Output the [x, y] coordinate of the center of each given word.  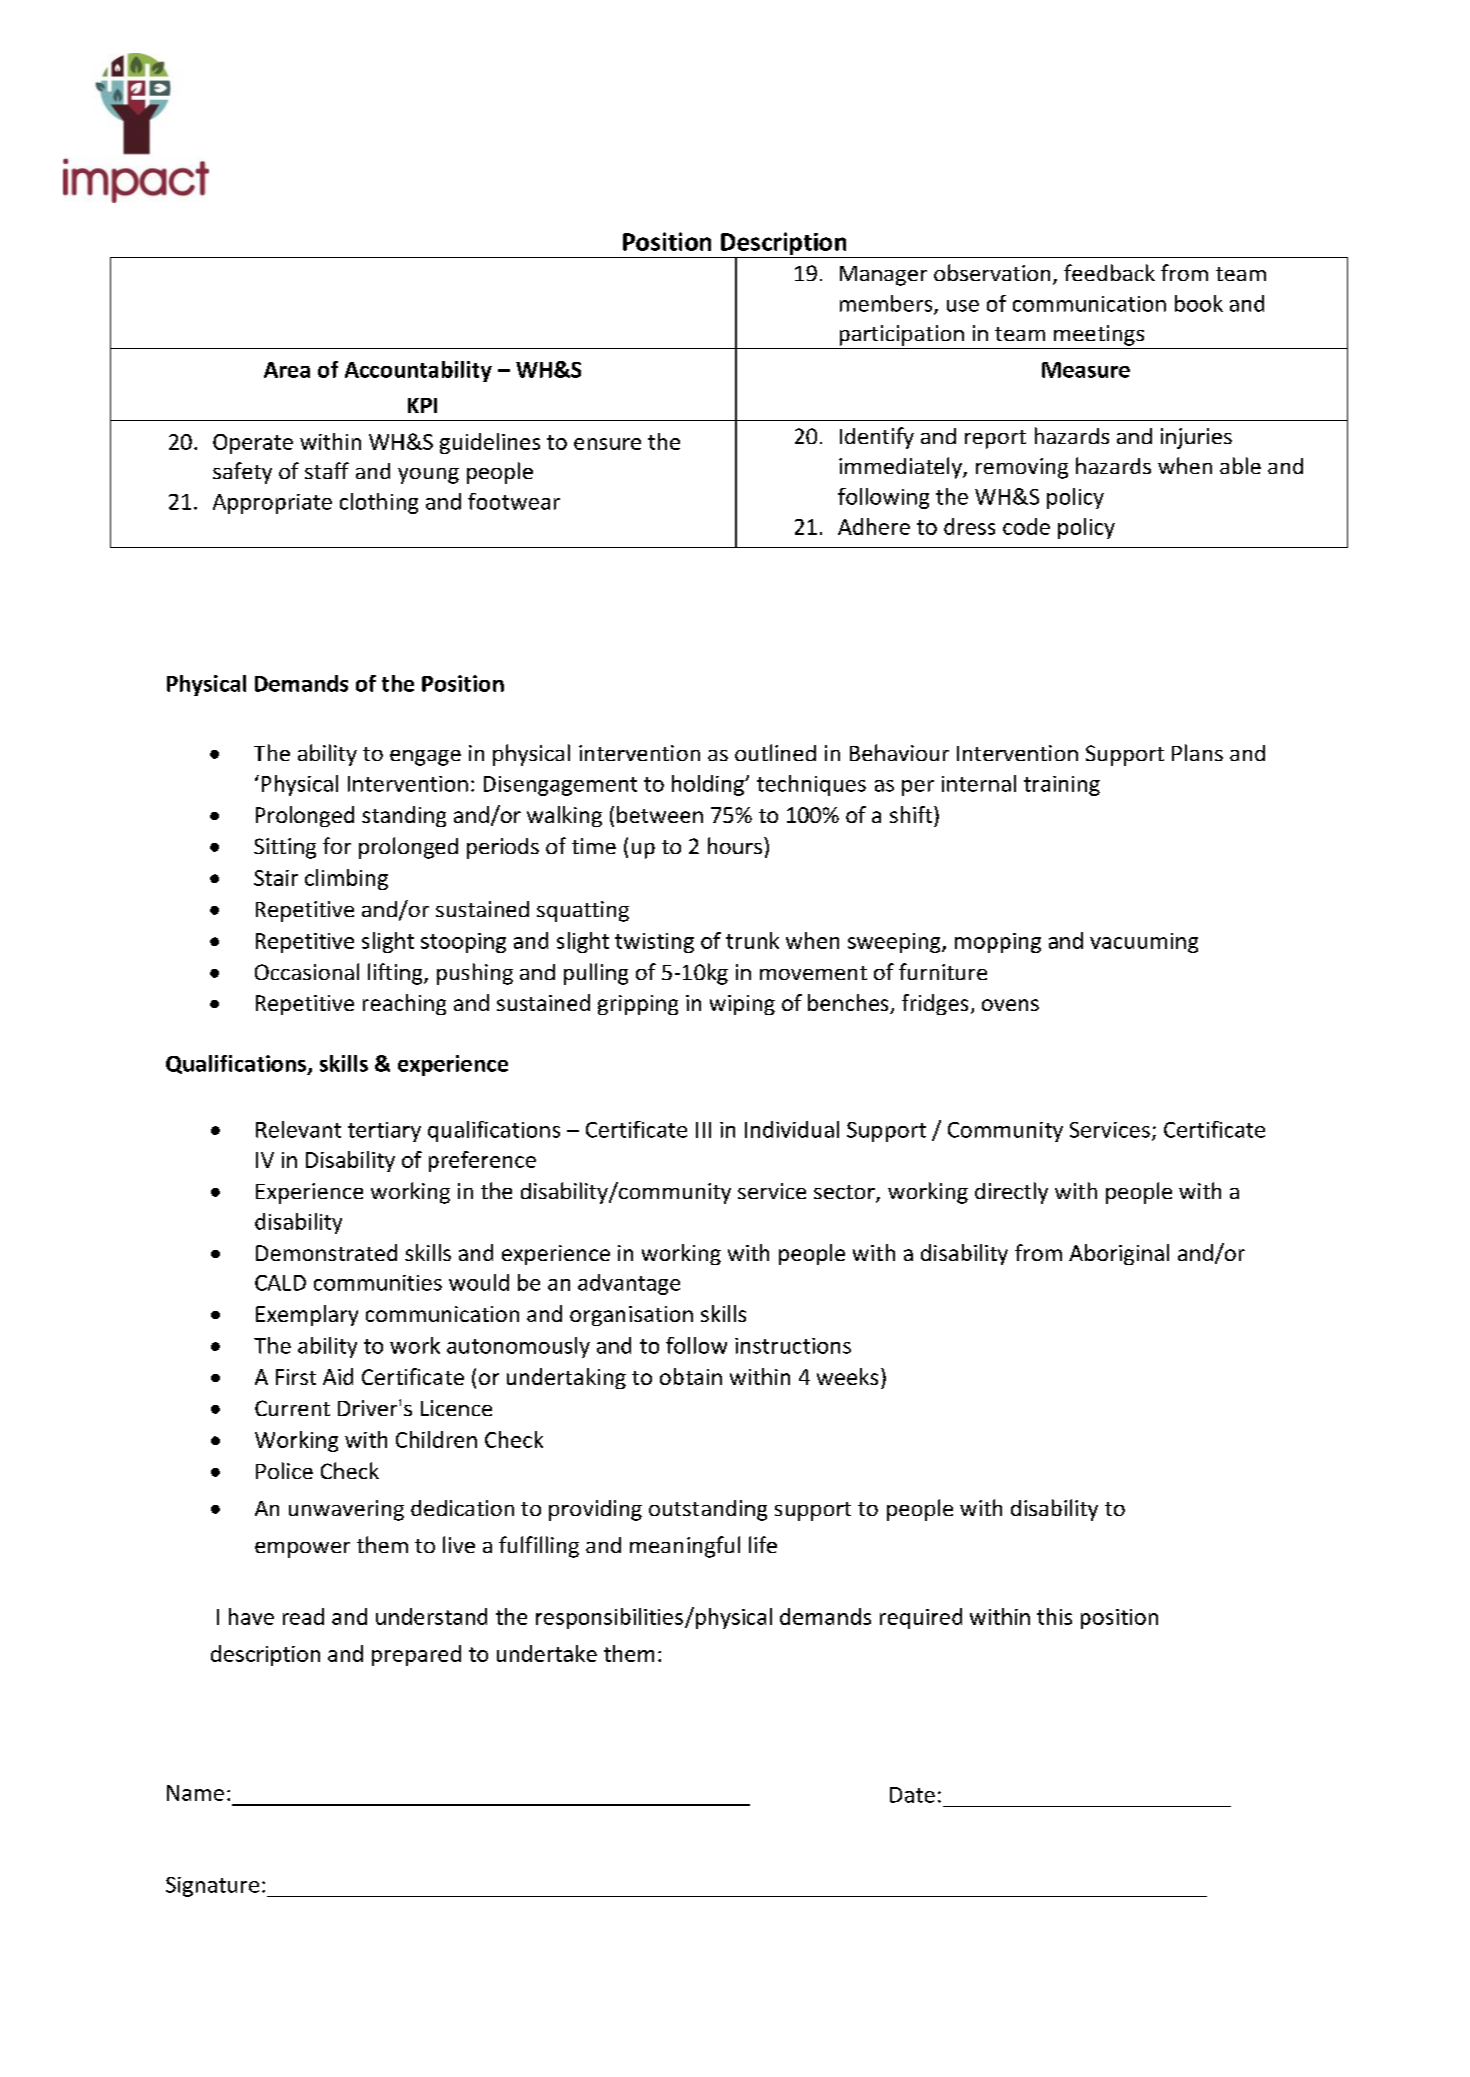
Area [287, 370]
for [337, 845]
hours [735, 845]
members [887, 304]
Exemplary [307, 1315]
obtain [691, 1376]
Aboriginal [1119, 1254]
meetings [1099, 335]
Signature [212, 1887]
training [1062, 786]
